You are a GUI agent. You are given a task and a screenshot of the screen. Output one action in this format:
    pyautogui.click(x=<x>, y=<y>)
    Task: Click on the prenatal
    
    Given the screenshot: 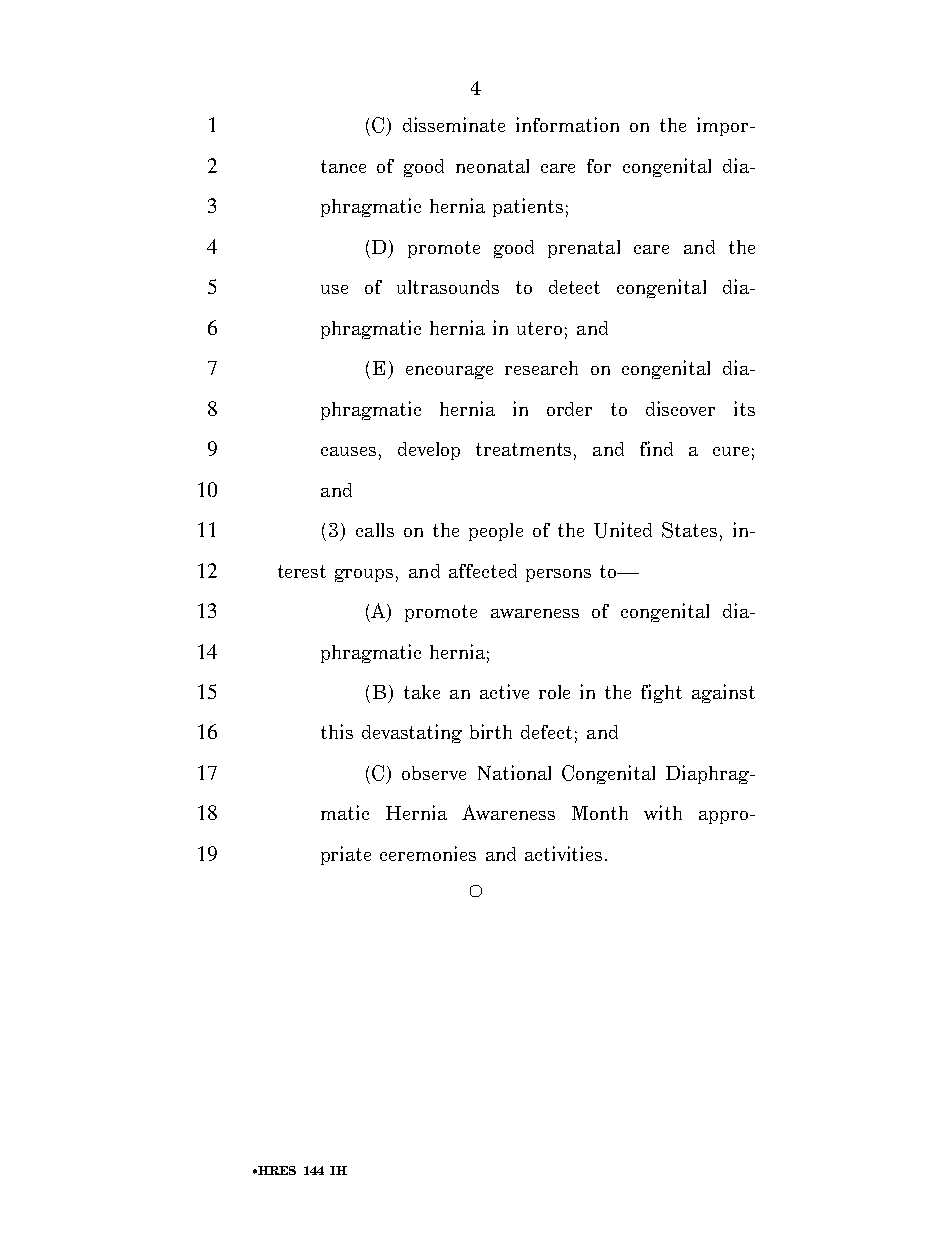 What is the action you would take?
    pyautogui.click(x=584, y=249)
